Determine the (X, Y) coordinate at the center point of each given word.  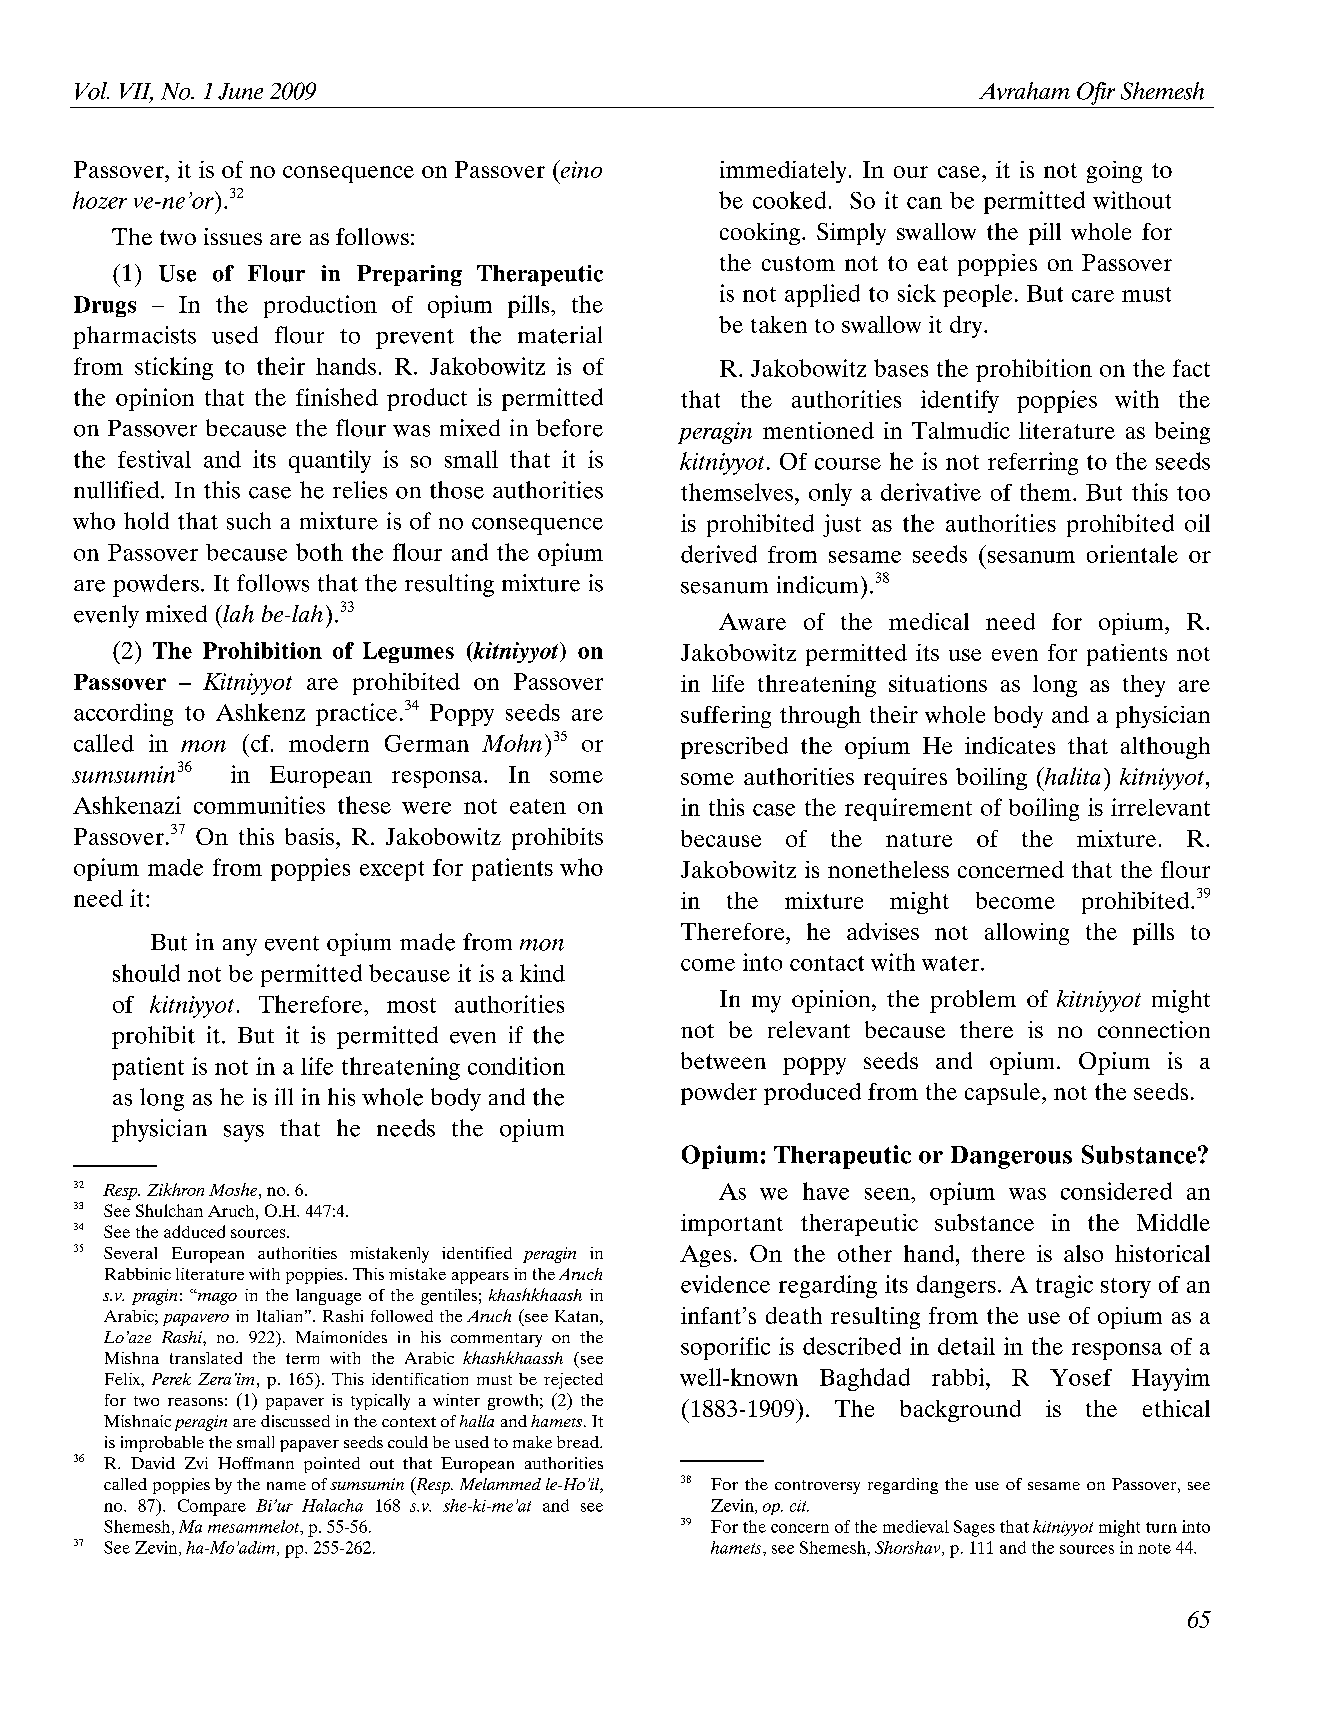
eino (580, 169)
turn (1161, 1527)
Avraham (1024, 91)
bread (579, 1442)
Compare (212, 1507)
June (240, 91)
